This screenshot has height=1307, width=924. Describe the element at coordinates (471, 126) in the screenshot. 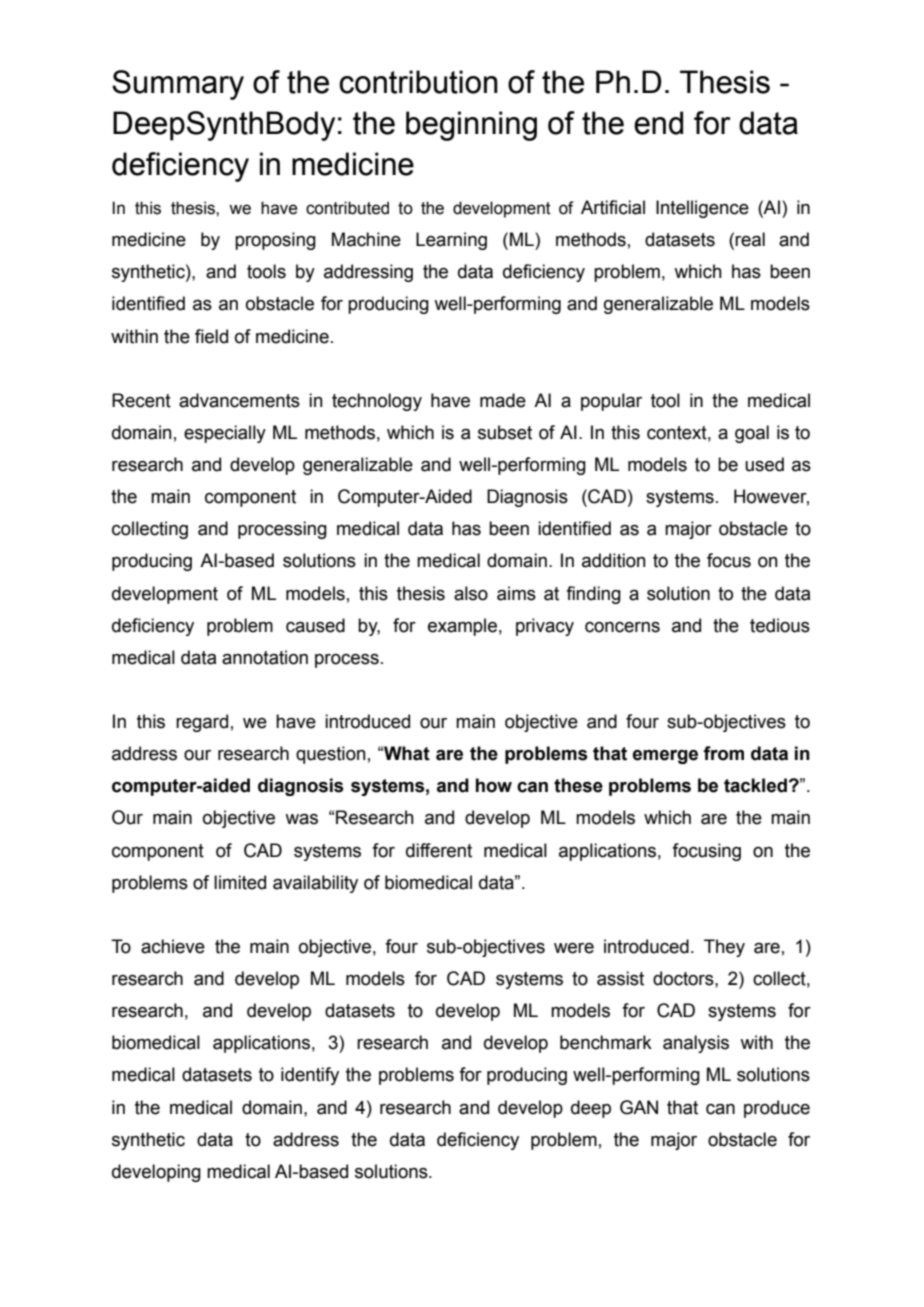

I see `beginning` at that location.
